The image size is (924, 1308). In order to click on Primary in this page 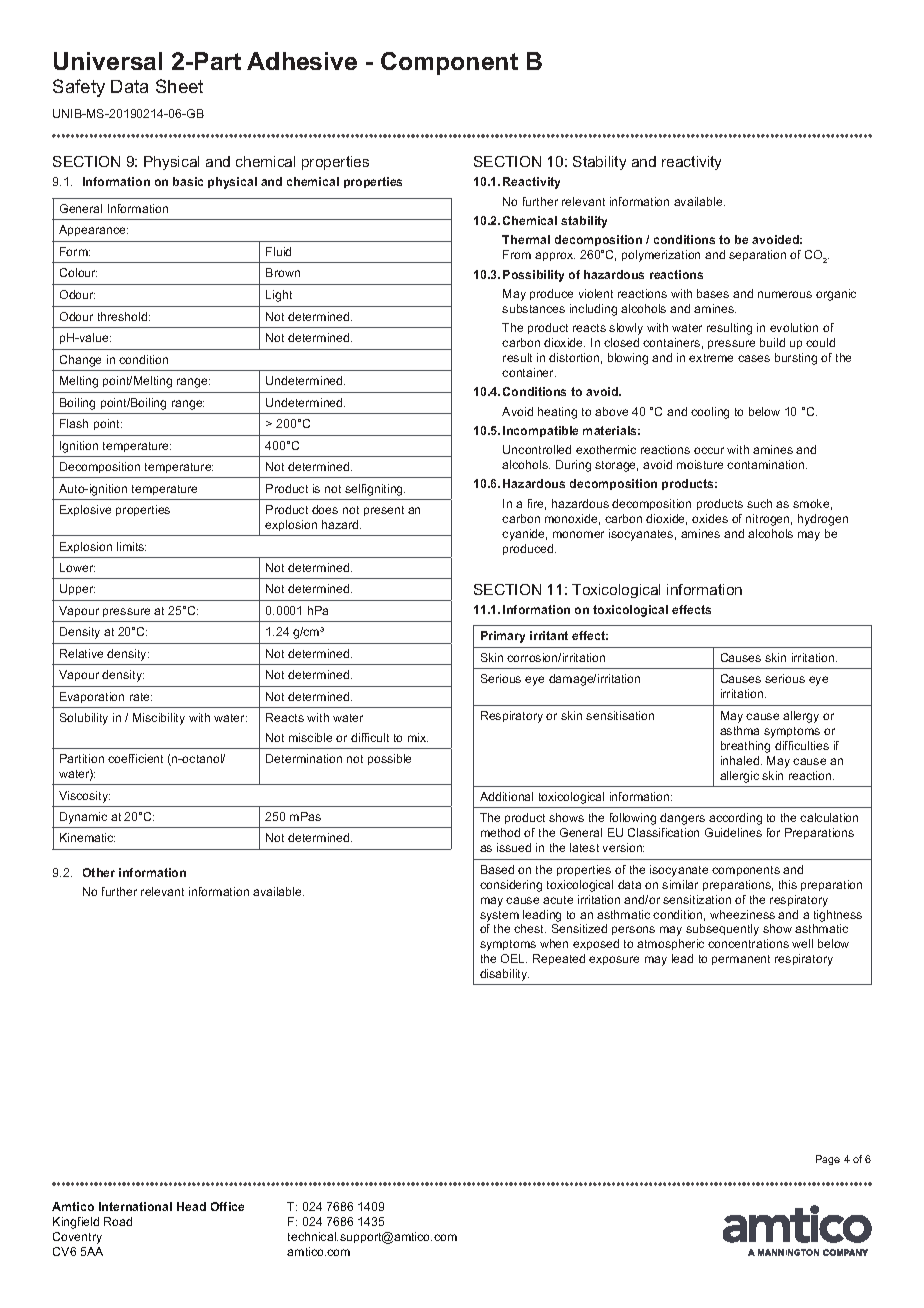, I will do `click(503, 637)`.
